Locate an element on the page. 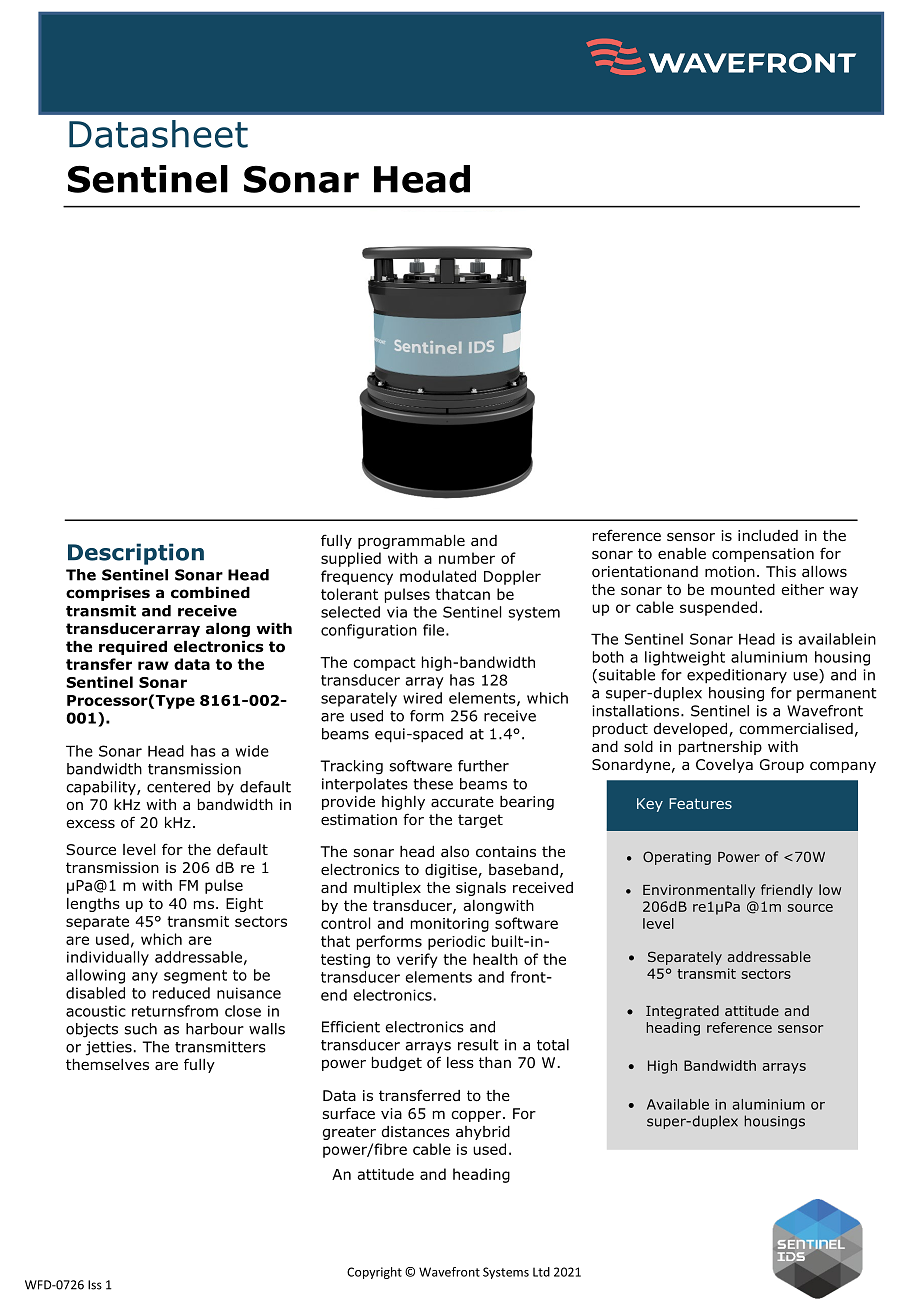  Description is located at coordinates (136, 554).
